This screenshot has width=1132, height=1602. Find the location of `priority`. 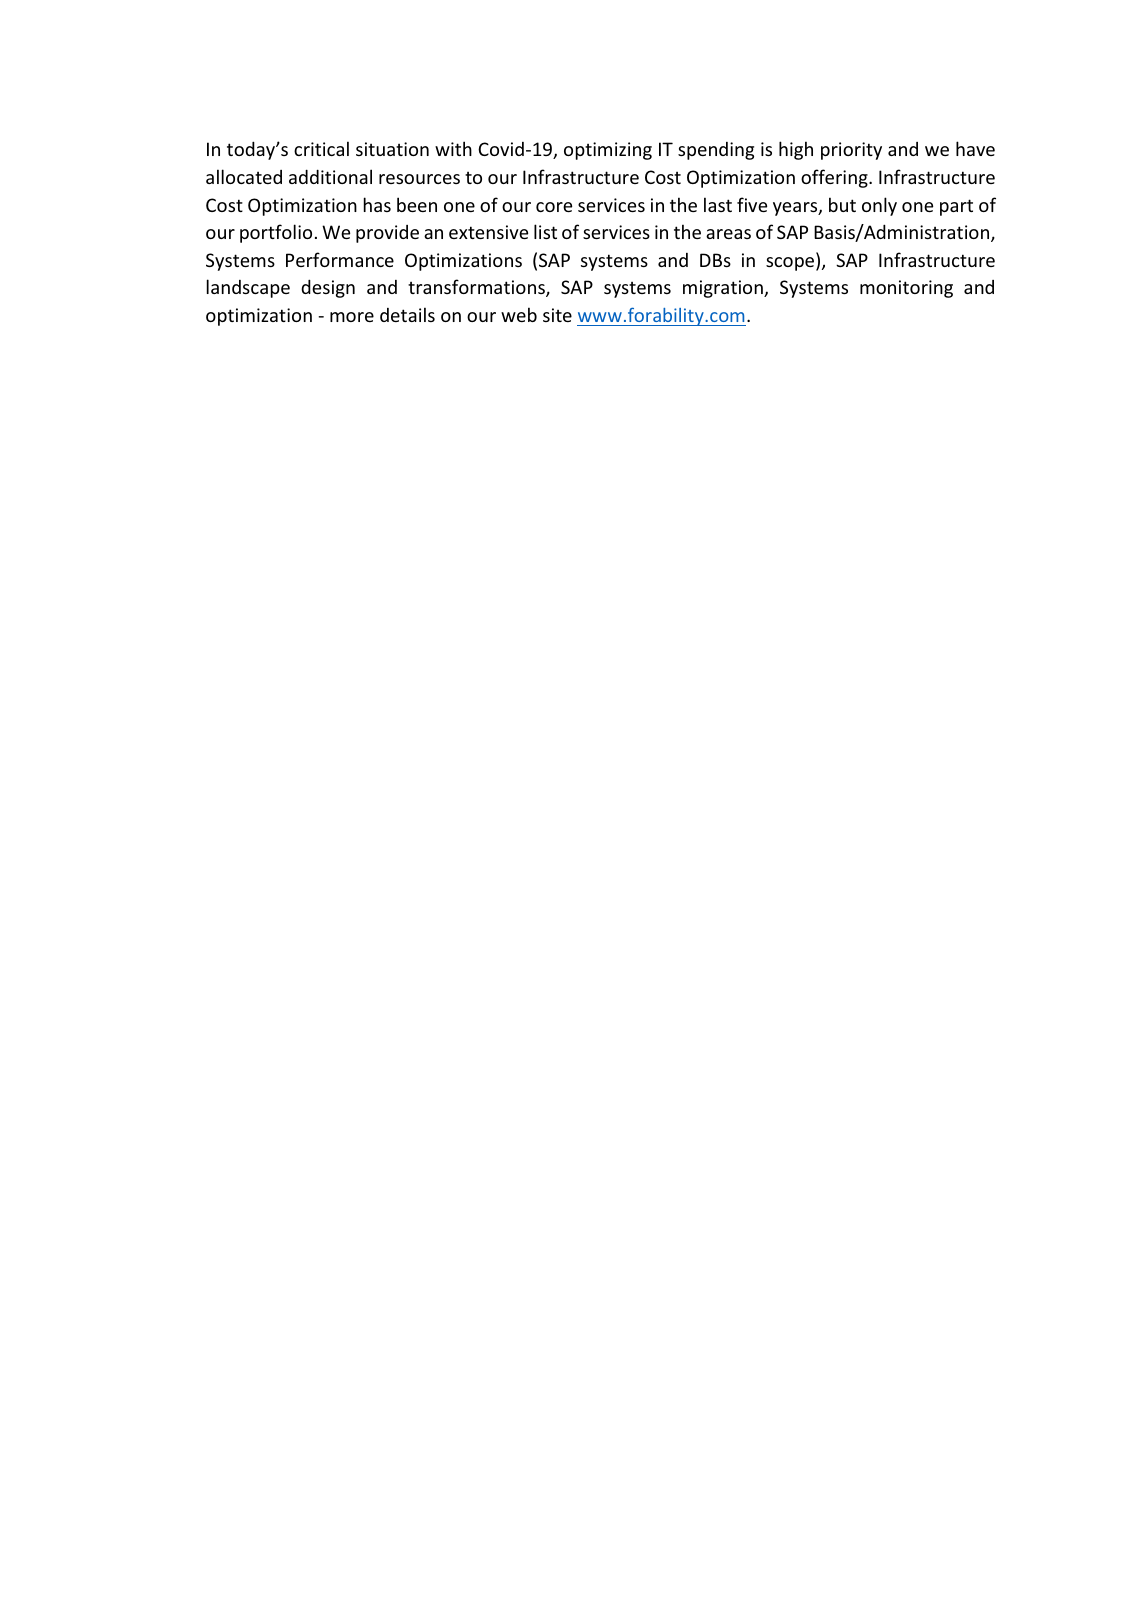

priority is located at coordinates (851, 151).
